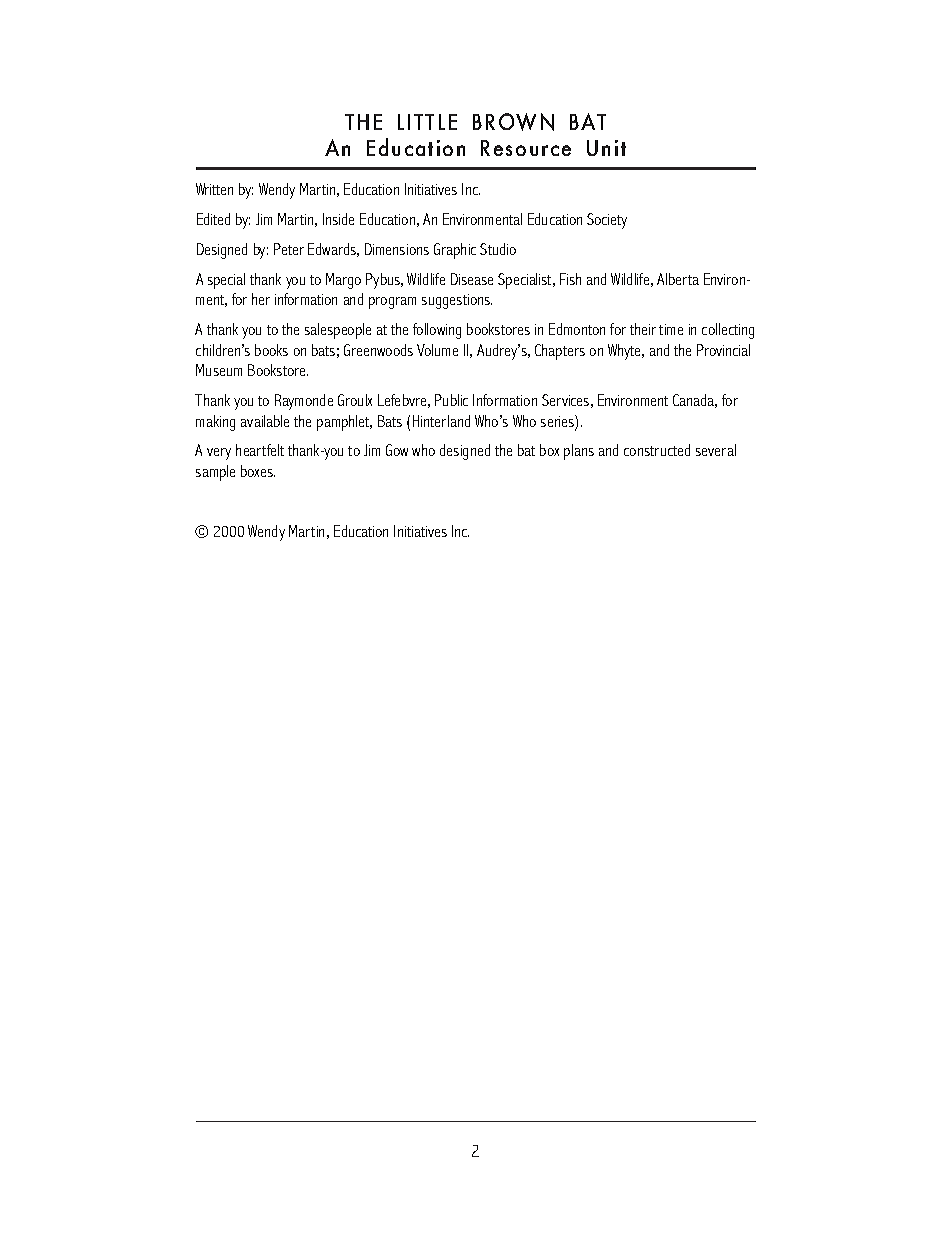 The height and width of the screenshot is (1233, 952). I want to click on LITTLE, so click(427, 122).
